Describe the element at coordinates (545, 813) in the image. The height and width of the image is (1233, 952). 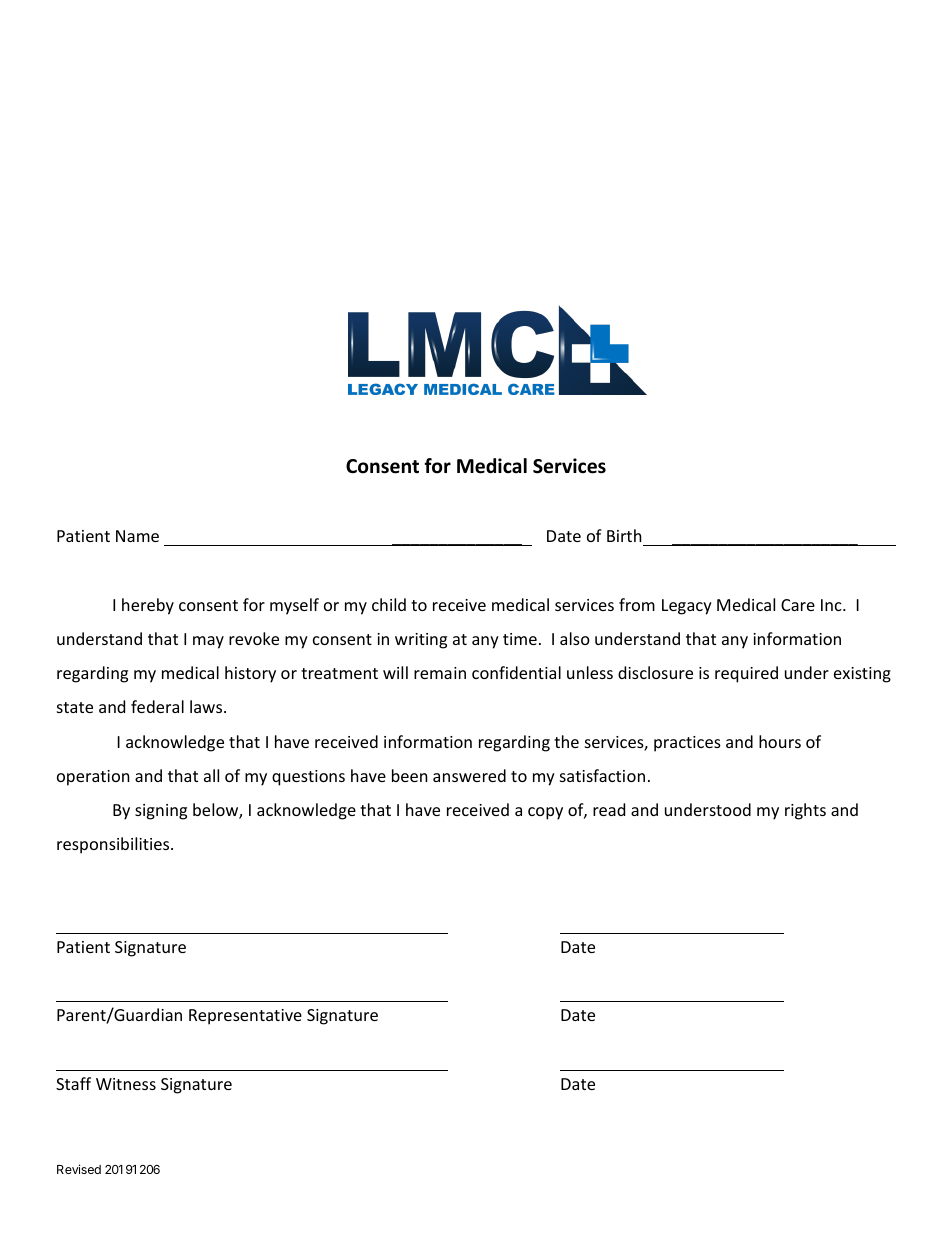
I see `copy` at that location.
